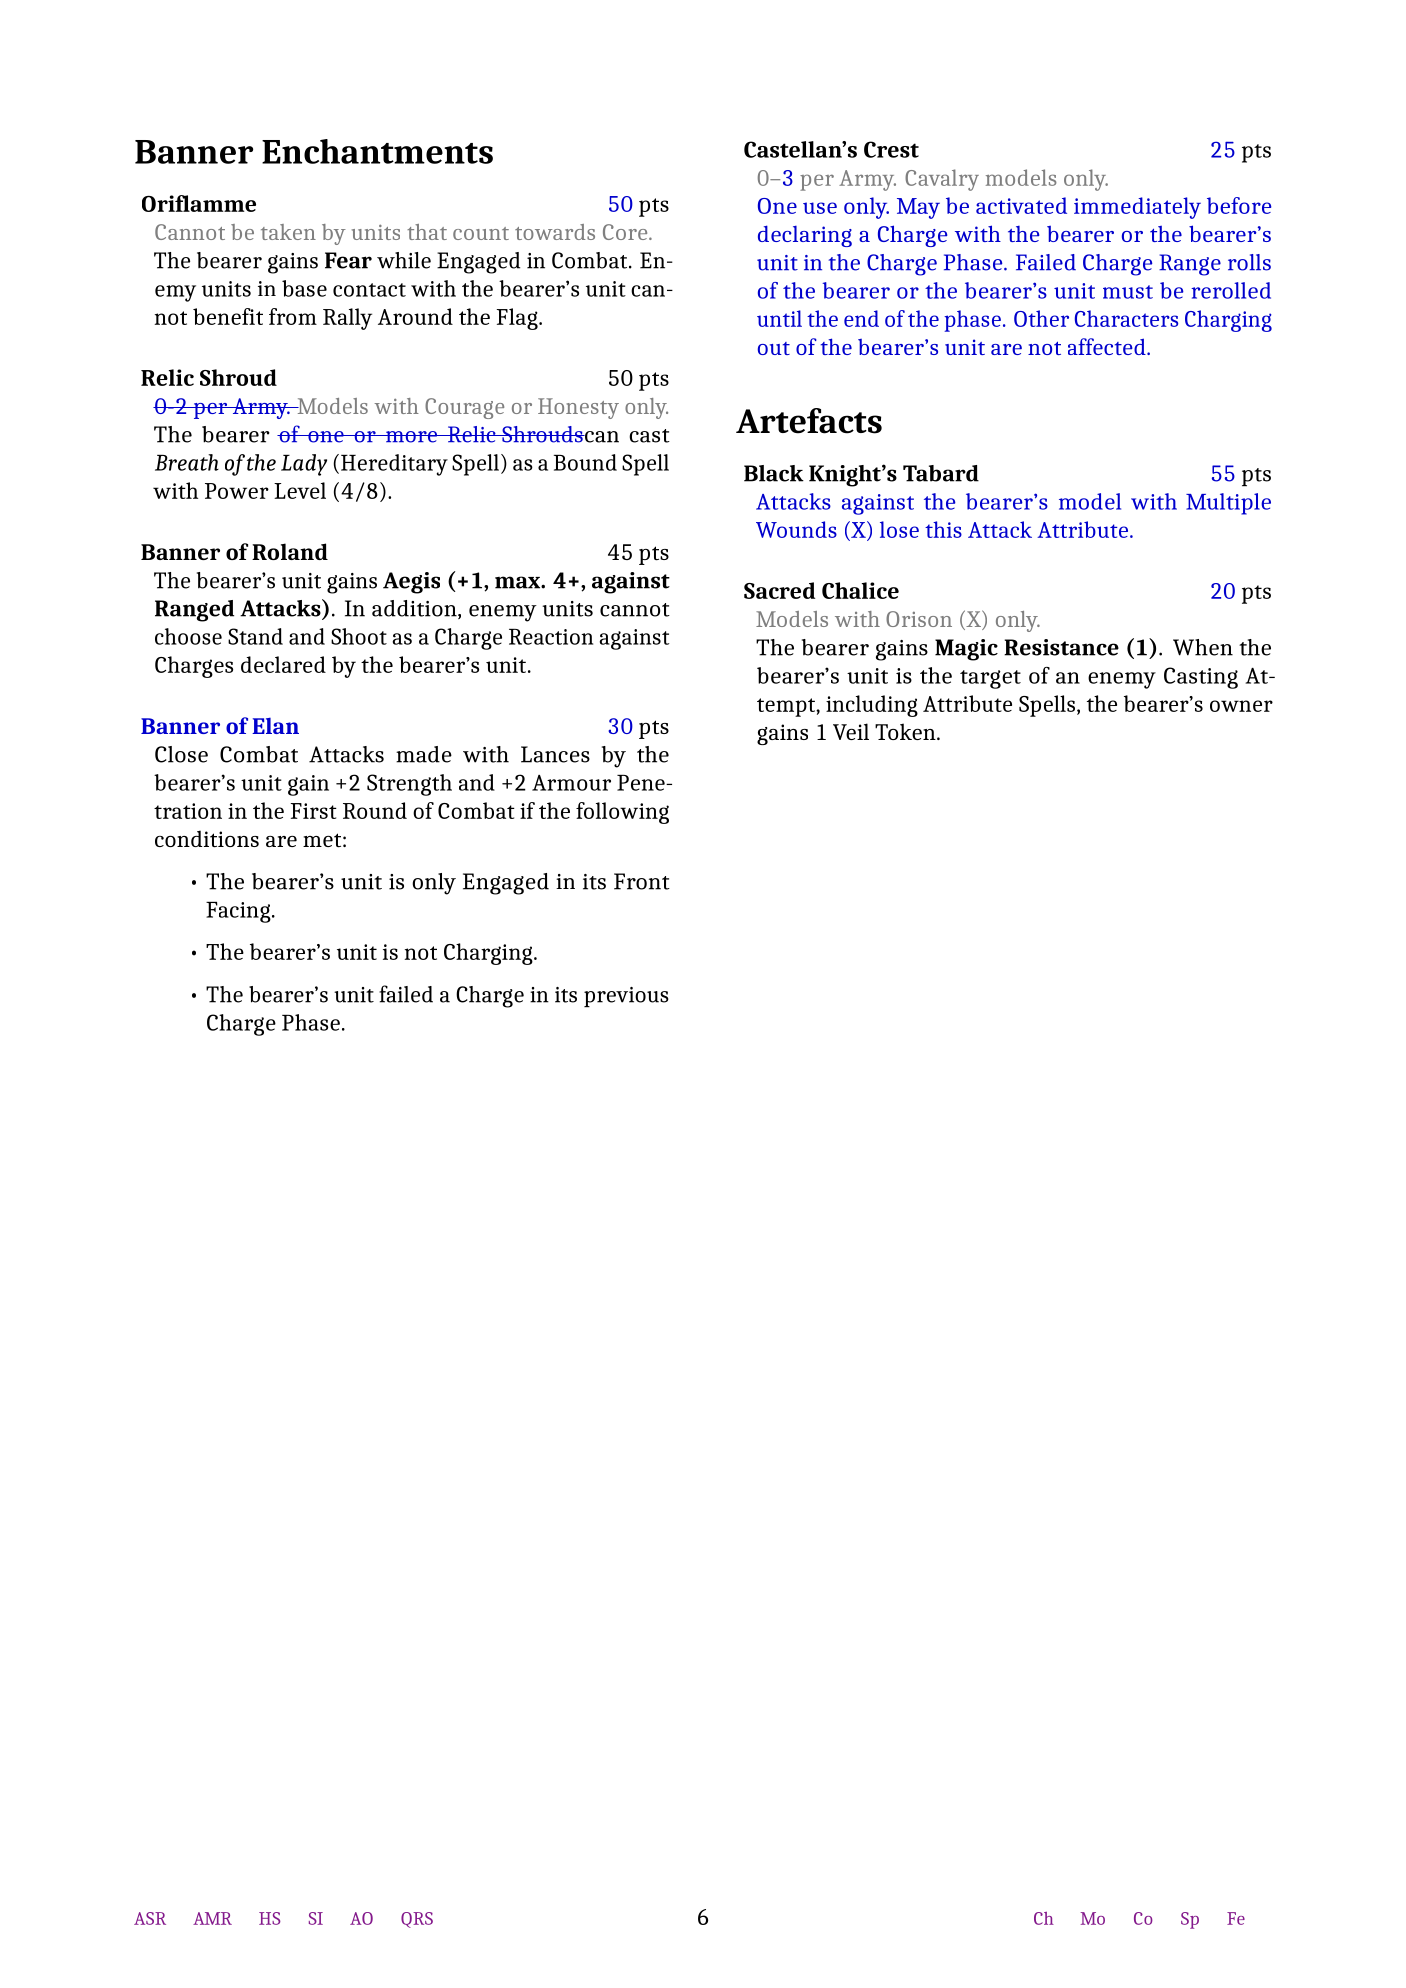 This screenshot has height=1988, width=1406. I want to click on immediately, so click(1137, 208).
